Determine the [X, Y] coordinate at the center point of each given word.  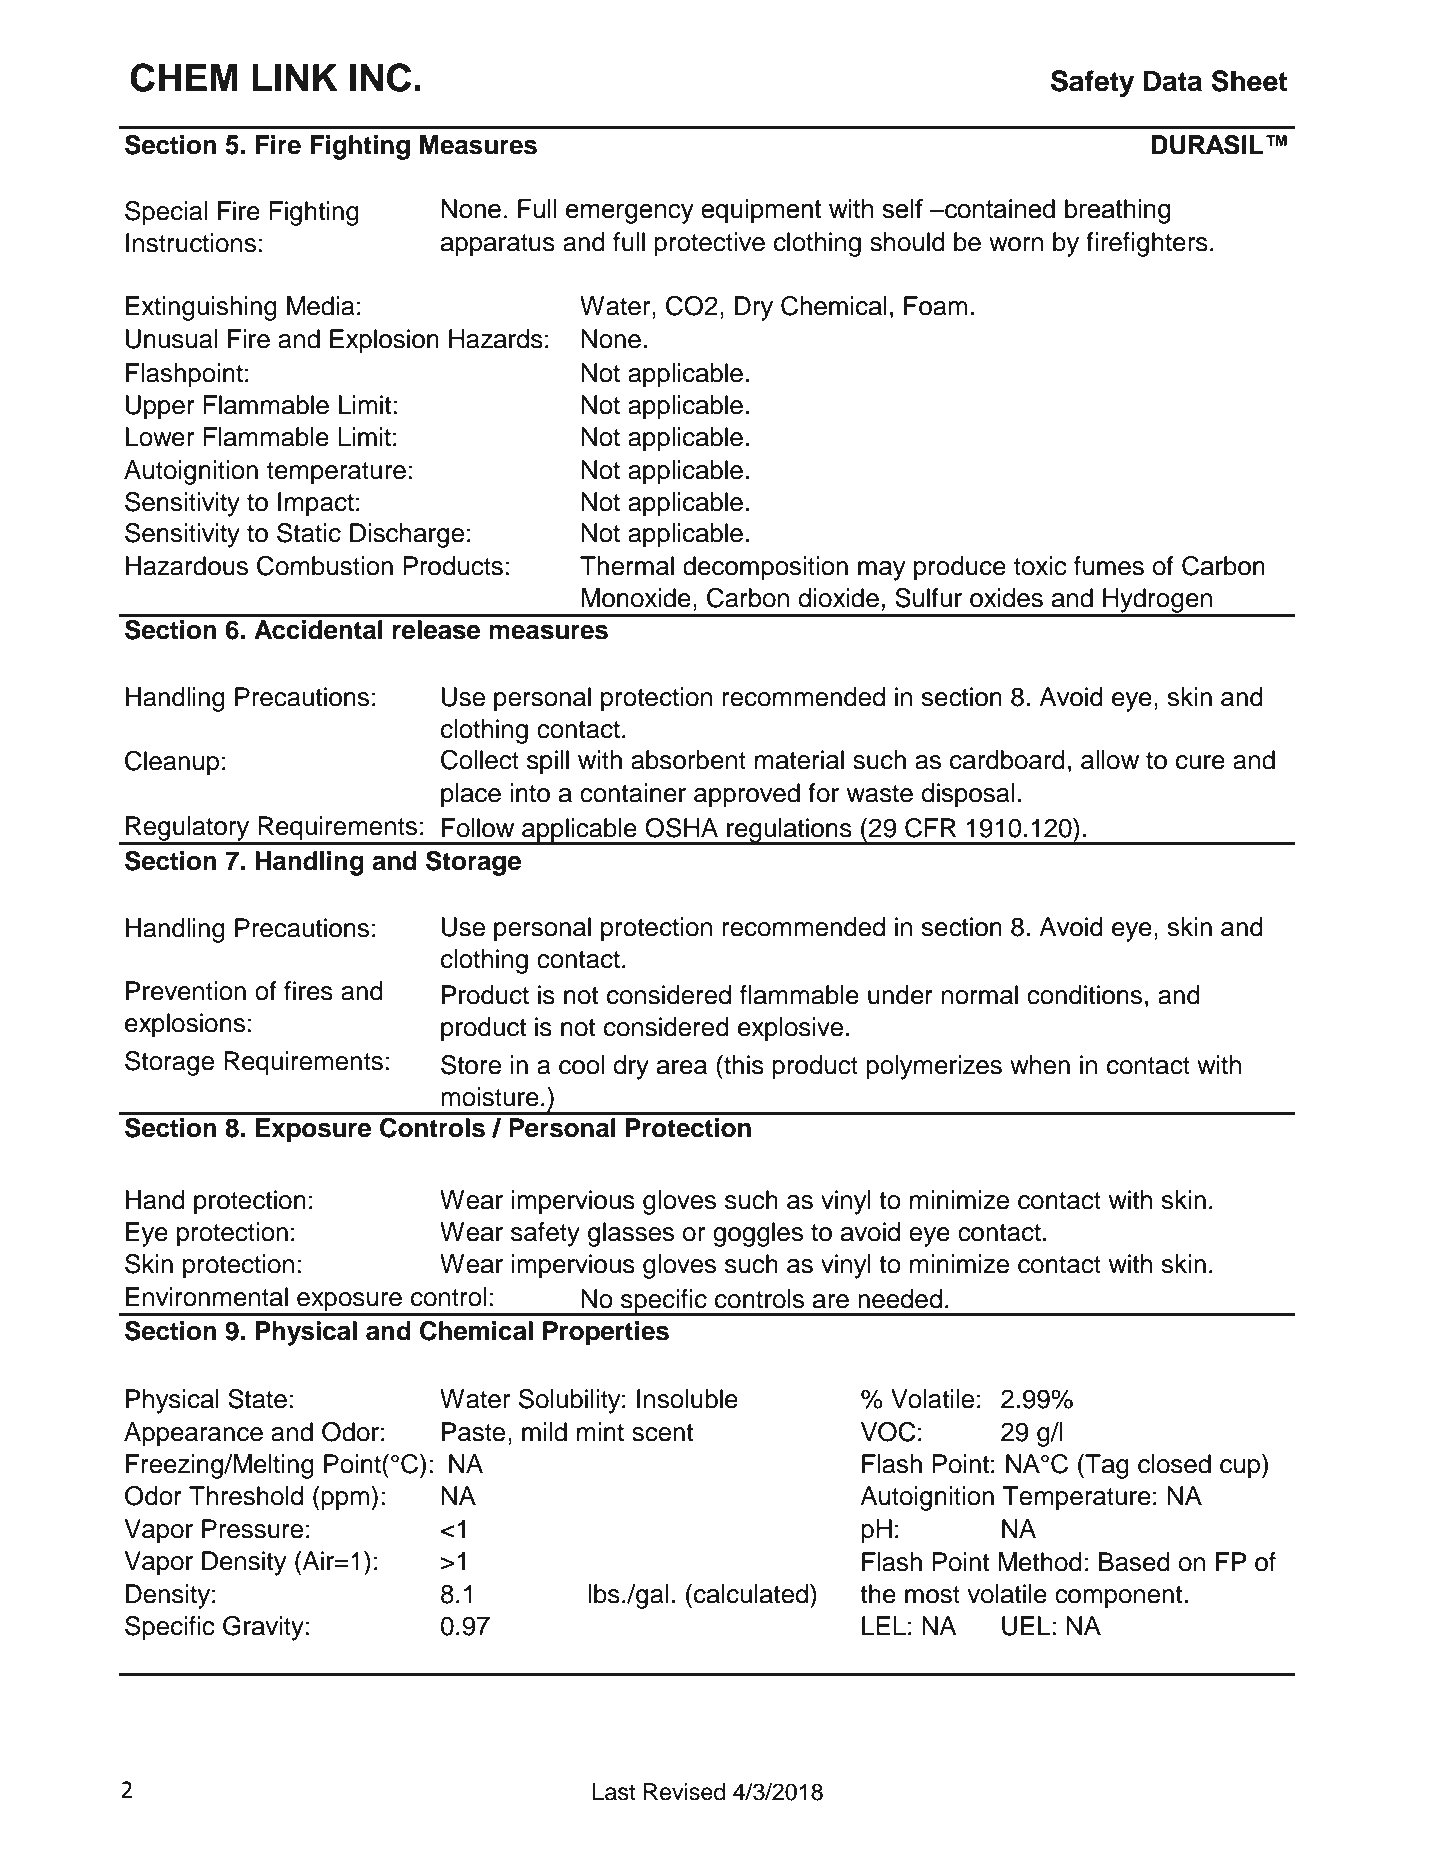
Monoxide [636, 598]
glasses [631, 1234]
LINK [295, 77]
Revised [684, 1792]
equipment [761, 211]
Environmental [207, 1297]
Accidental [318, 630]
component [1120, 1597]
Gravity [264, 1628]
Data [1172, 81]
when [1040, 1065]
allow [1110, 760]
